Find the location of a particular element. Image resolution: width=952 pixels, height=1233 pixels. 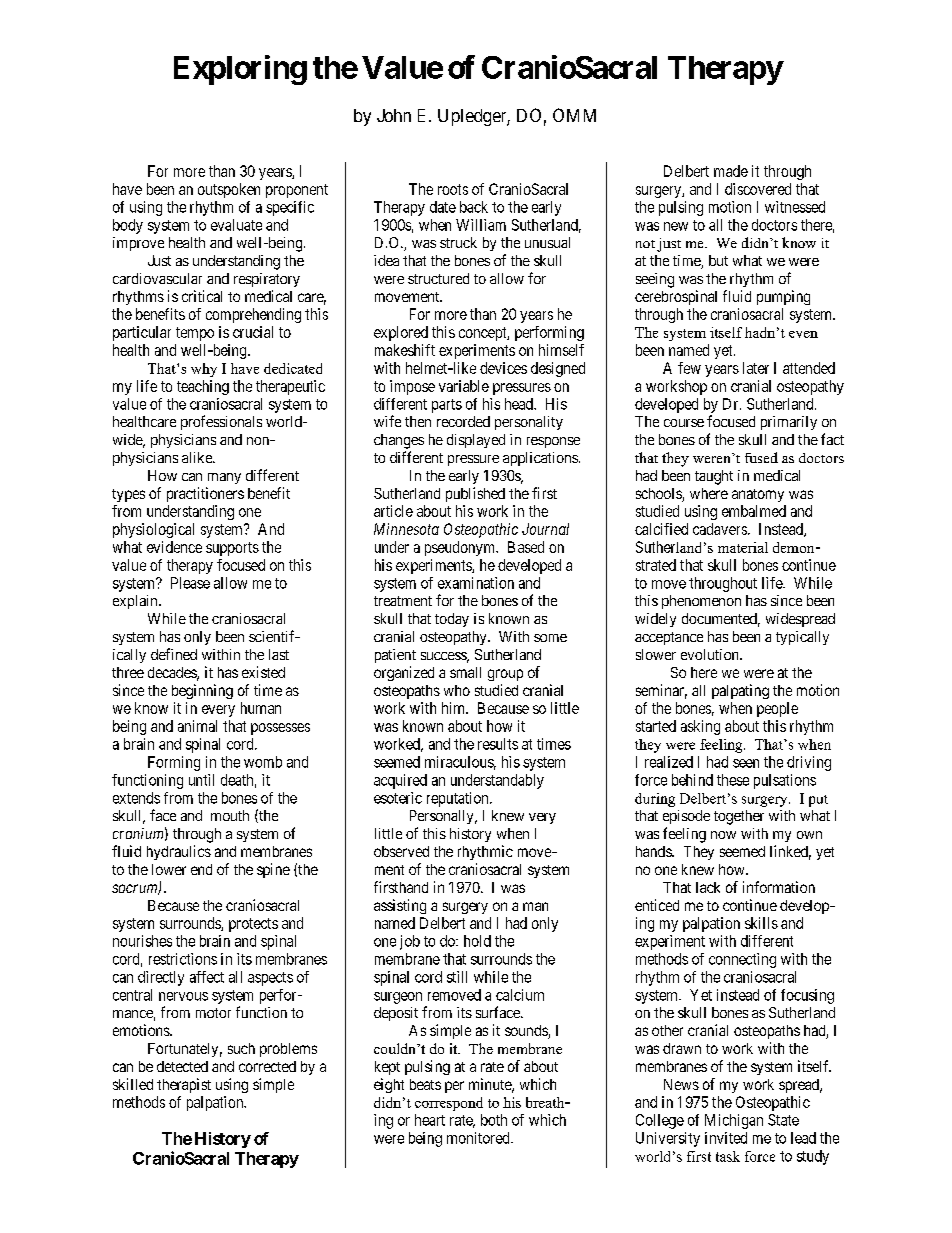

hold is located at coordinates (477, 941).
